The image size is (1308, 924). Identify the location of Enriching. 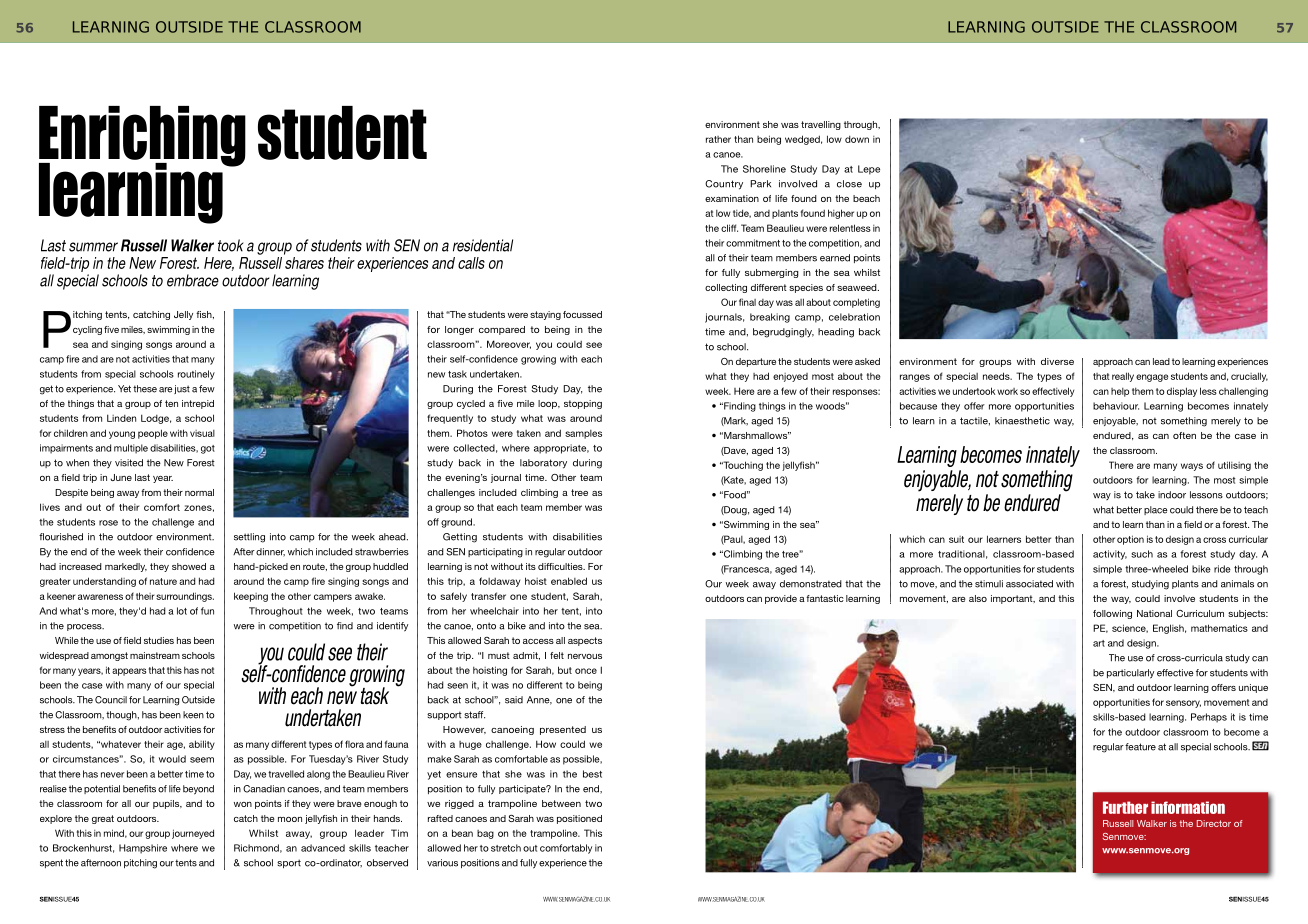
(142, 137).
